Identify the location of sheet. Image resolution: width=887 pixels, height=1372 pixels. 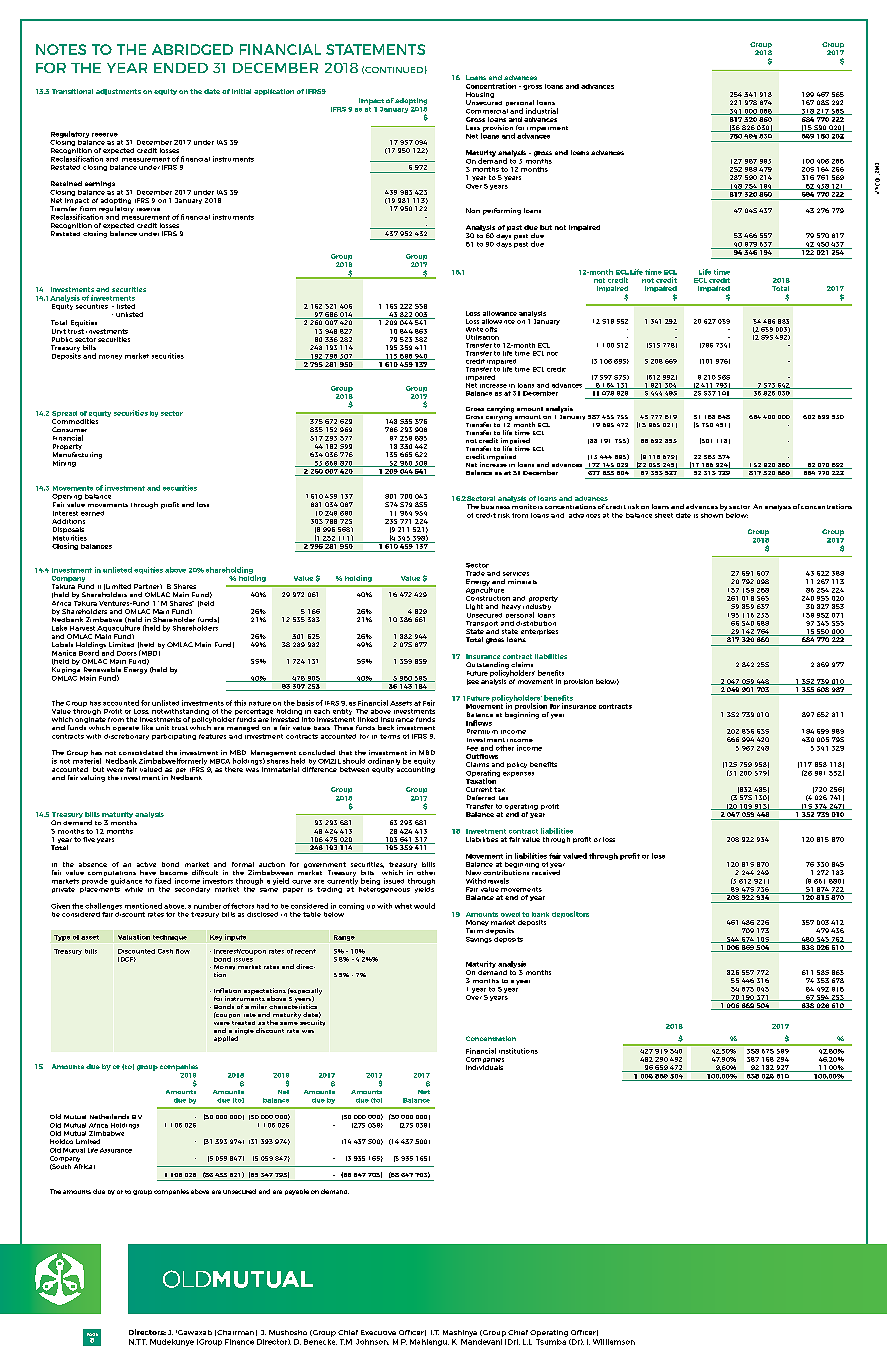
(664, 515).
